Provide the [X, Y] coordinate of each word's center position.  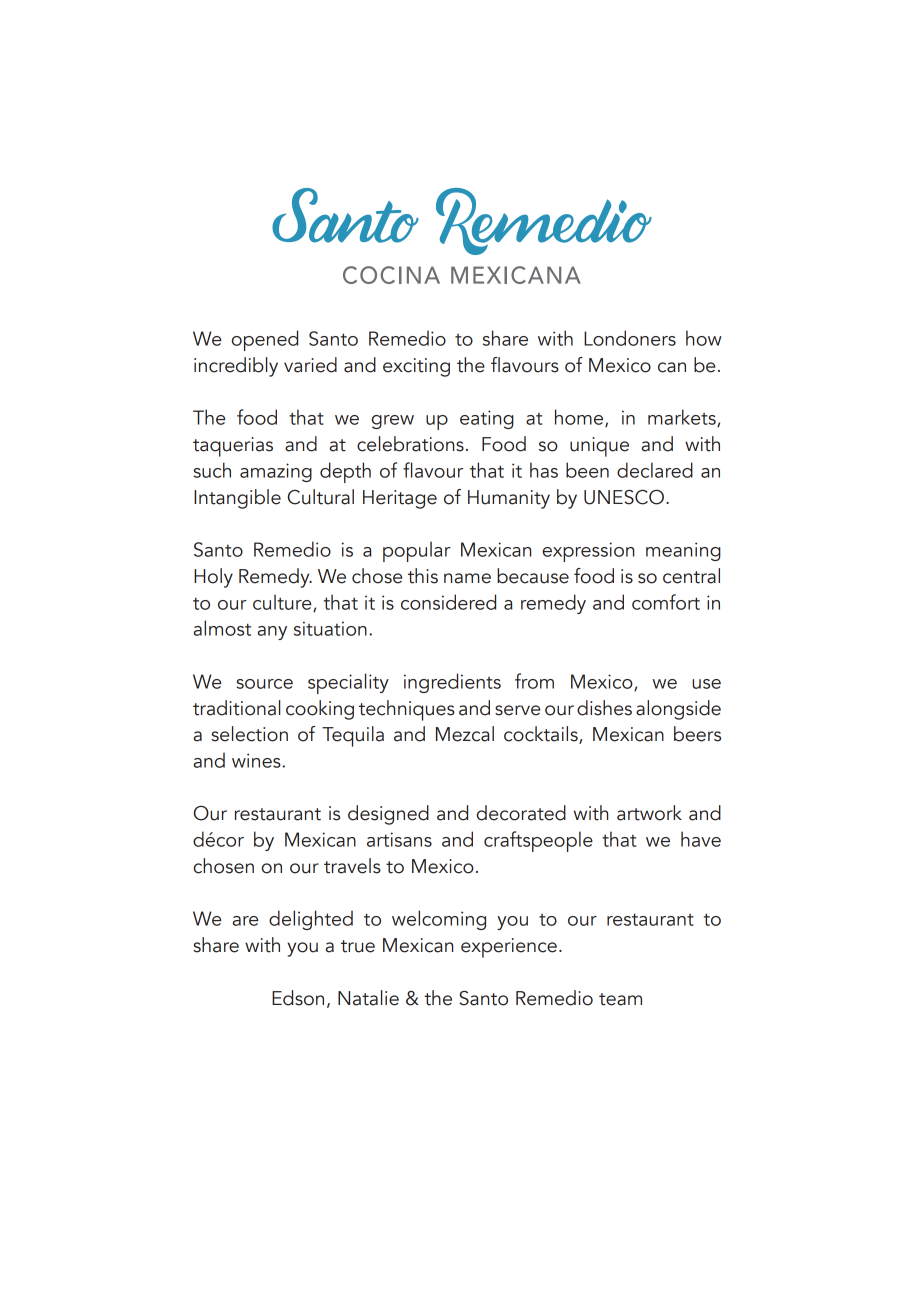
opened [265, 340]
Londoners [630, 338]
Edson [298, 998]
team [620, 999]
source [264, 684]
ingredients [452, 683]
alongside [678, 710]
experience [509, 948]
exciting [416, 367]
